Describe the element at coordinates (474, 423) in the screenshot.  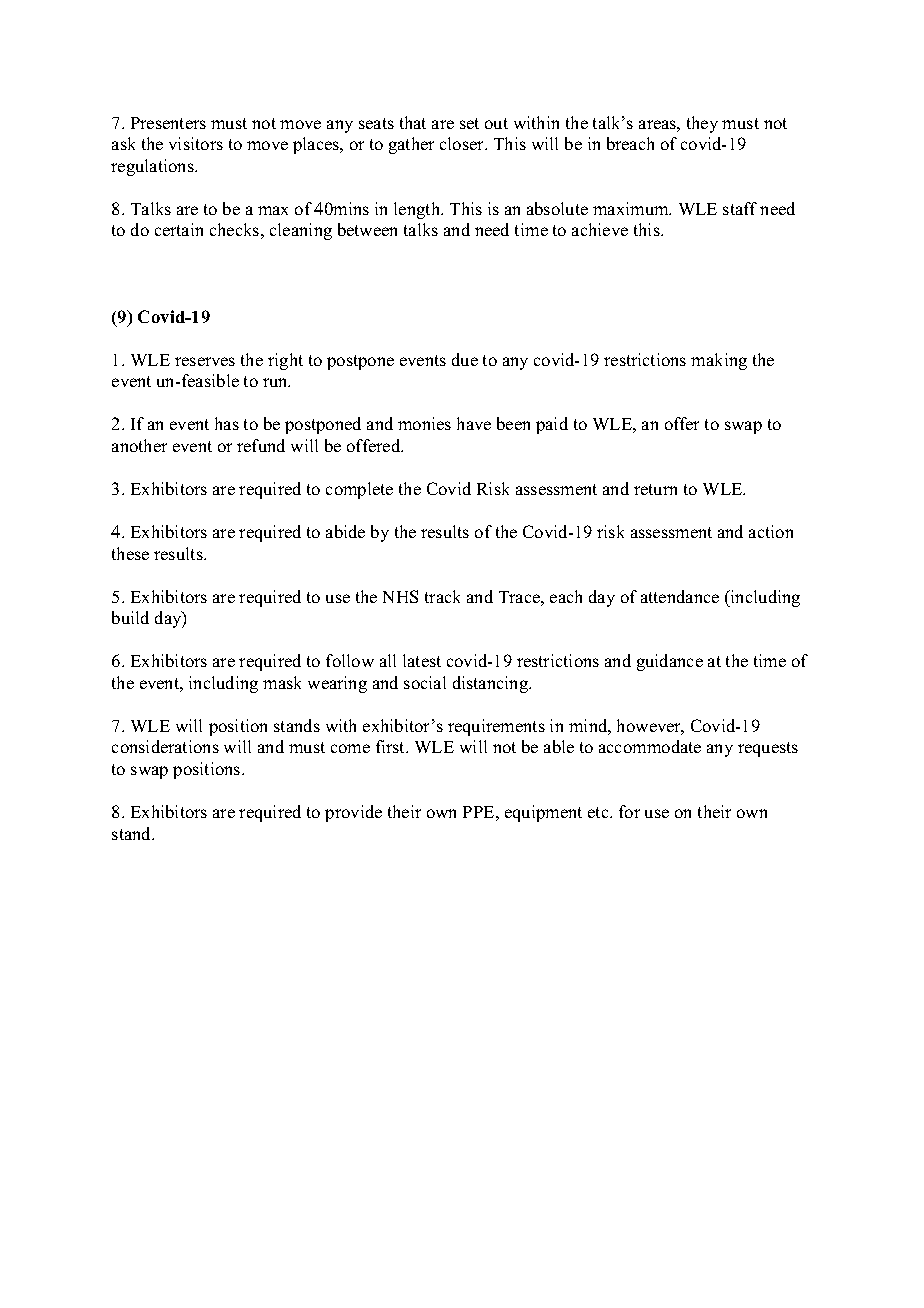
I see `have` at that location.
